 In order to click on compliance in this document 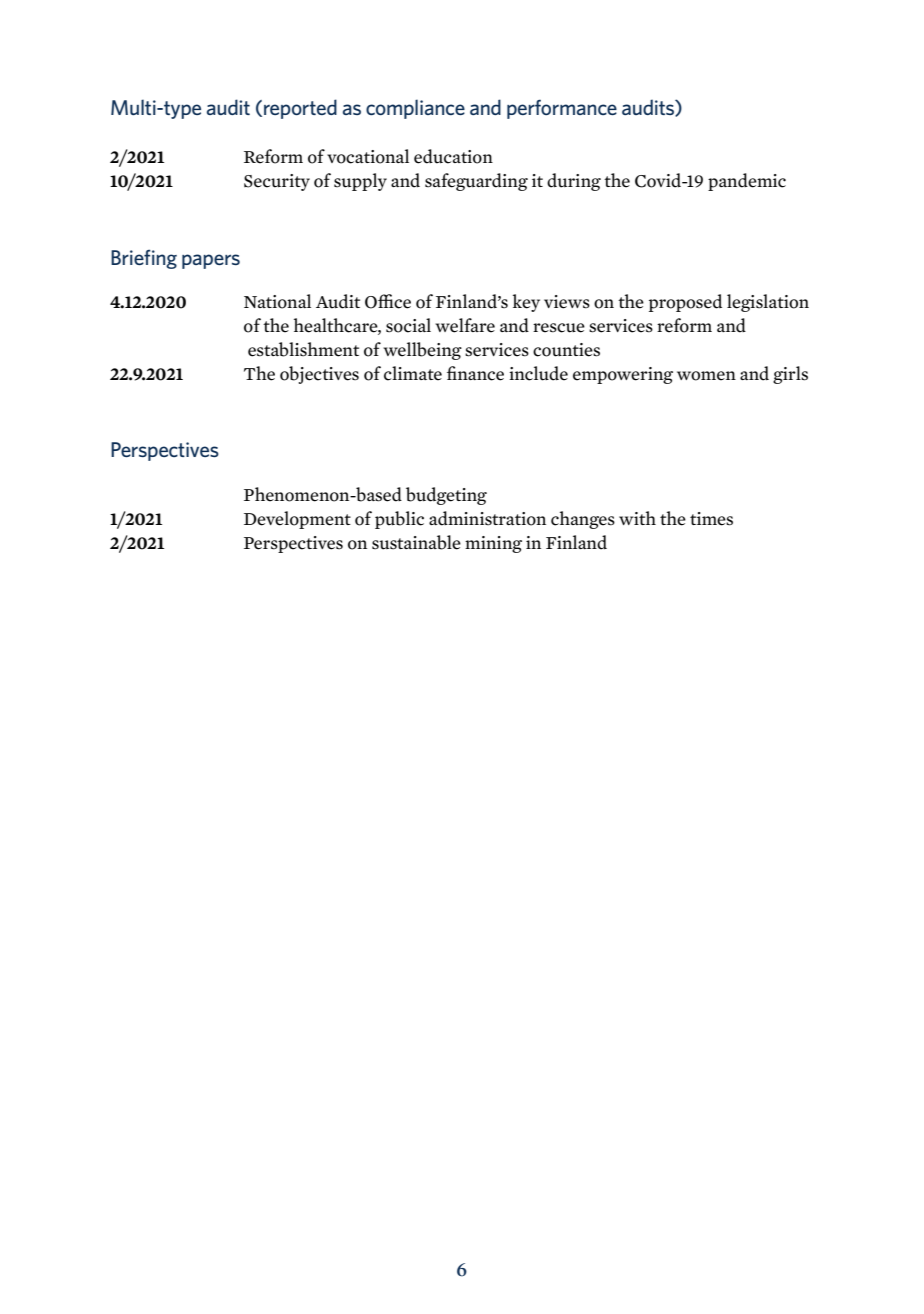, I will do `click(415, 109)`.
